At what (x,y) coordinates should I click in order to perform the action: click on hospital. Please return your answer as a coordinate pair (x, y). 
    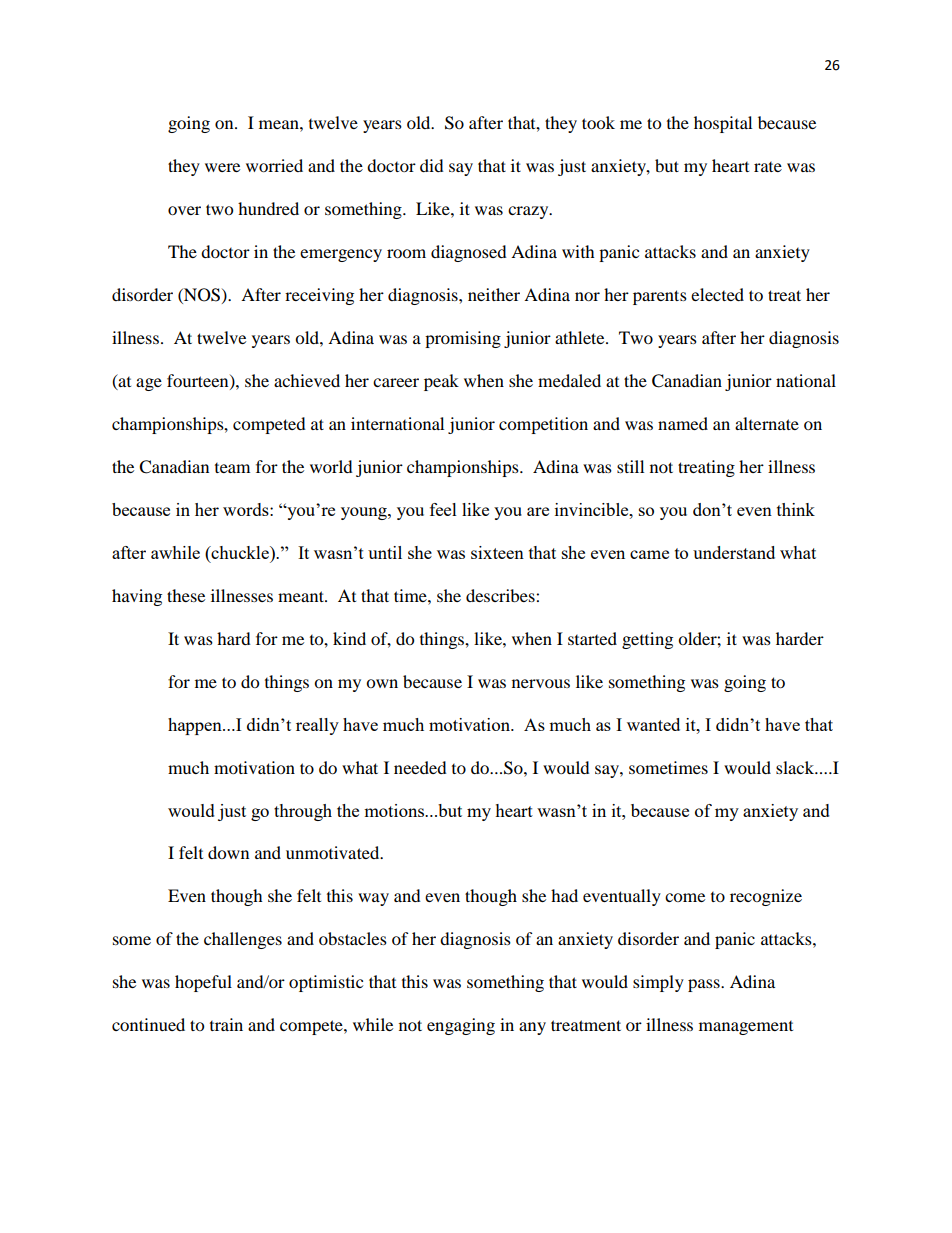
    Looking at the image, I should click on (723, 124).
